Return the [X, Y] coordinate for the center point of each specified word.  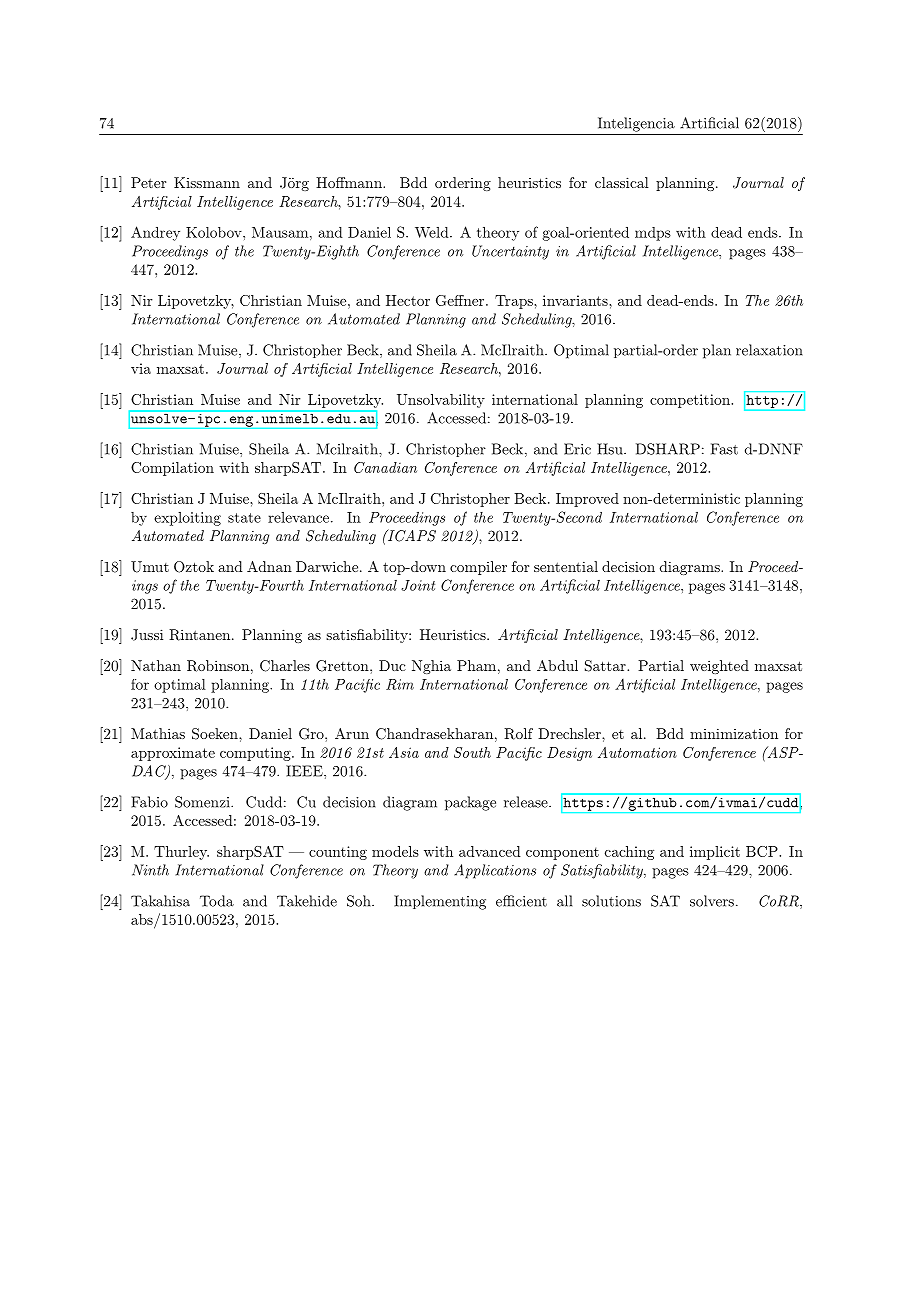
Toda [217, 901]
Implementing [440, 902]
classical [622, 182]
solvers [712, 901]
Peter [148, 182]
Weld [432, 232]
